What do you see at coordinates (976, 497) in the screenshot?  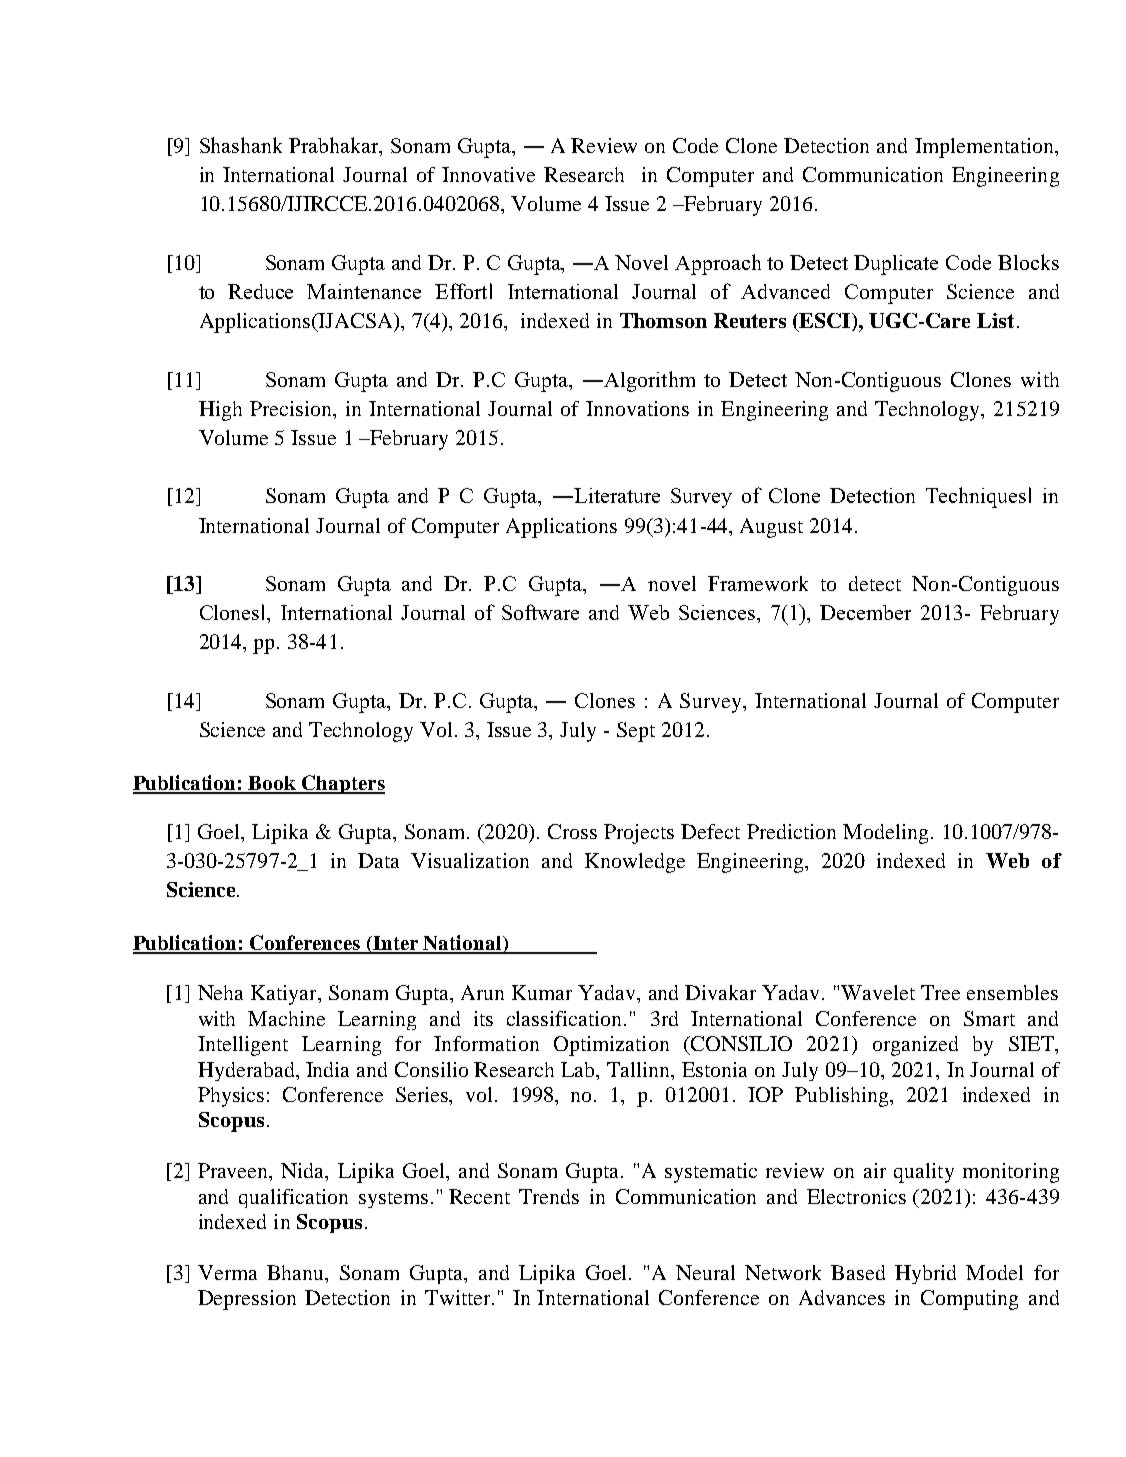 I see `Techniques` at bounding box center [976, 497].
